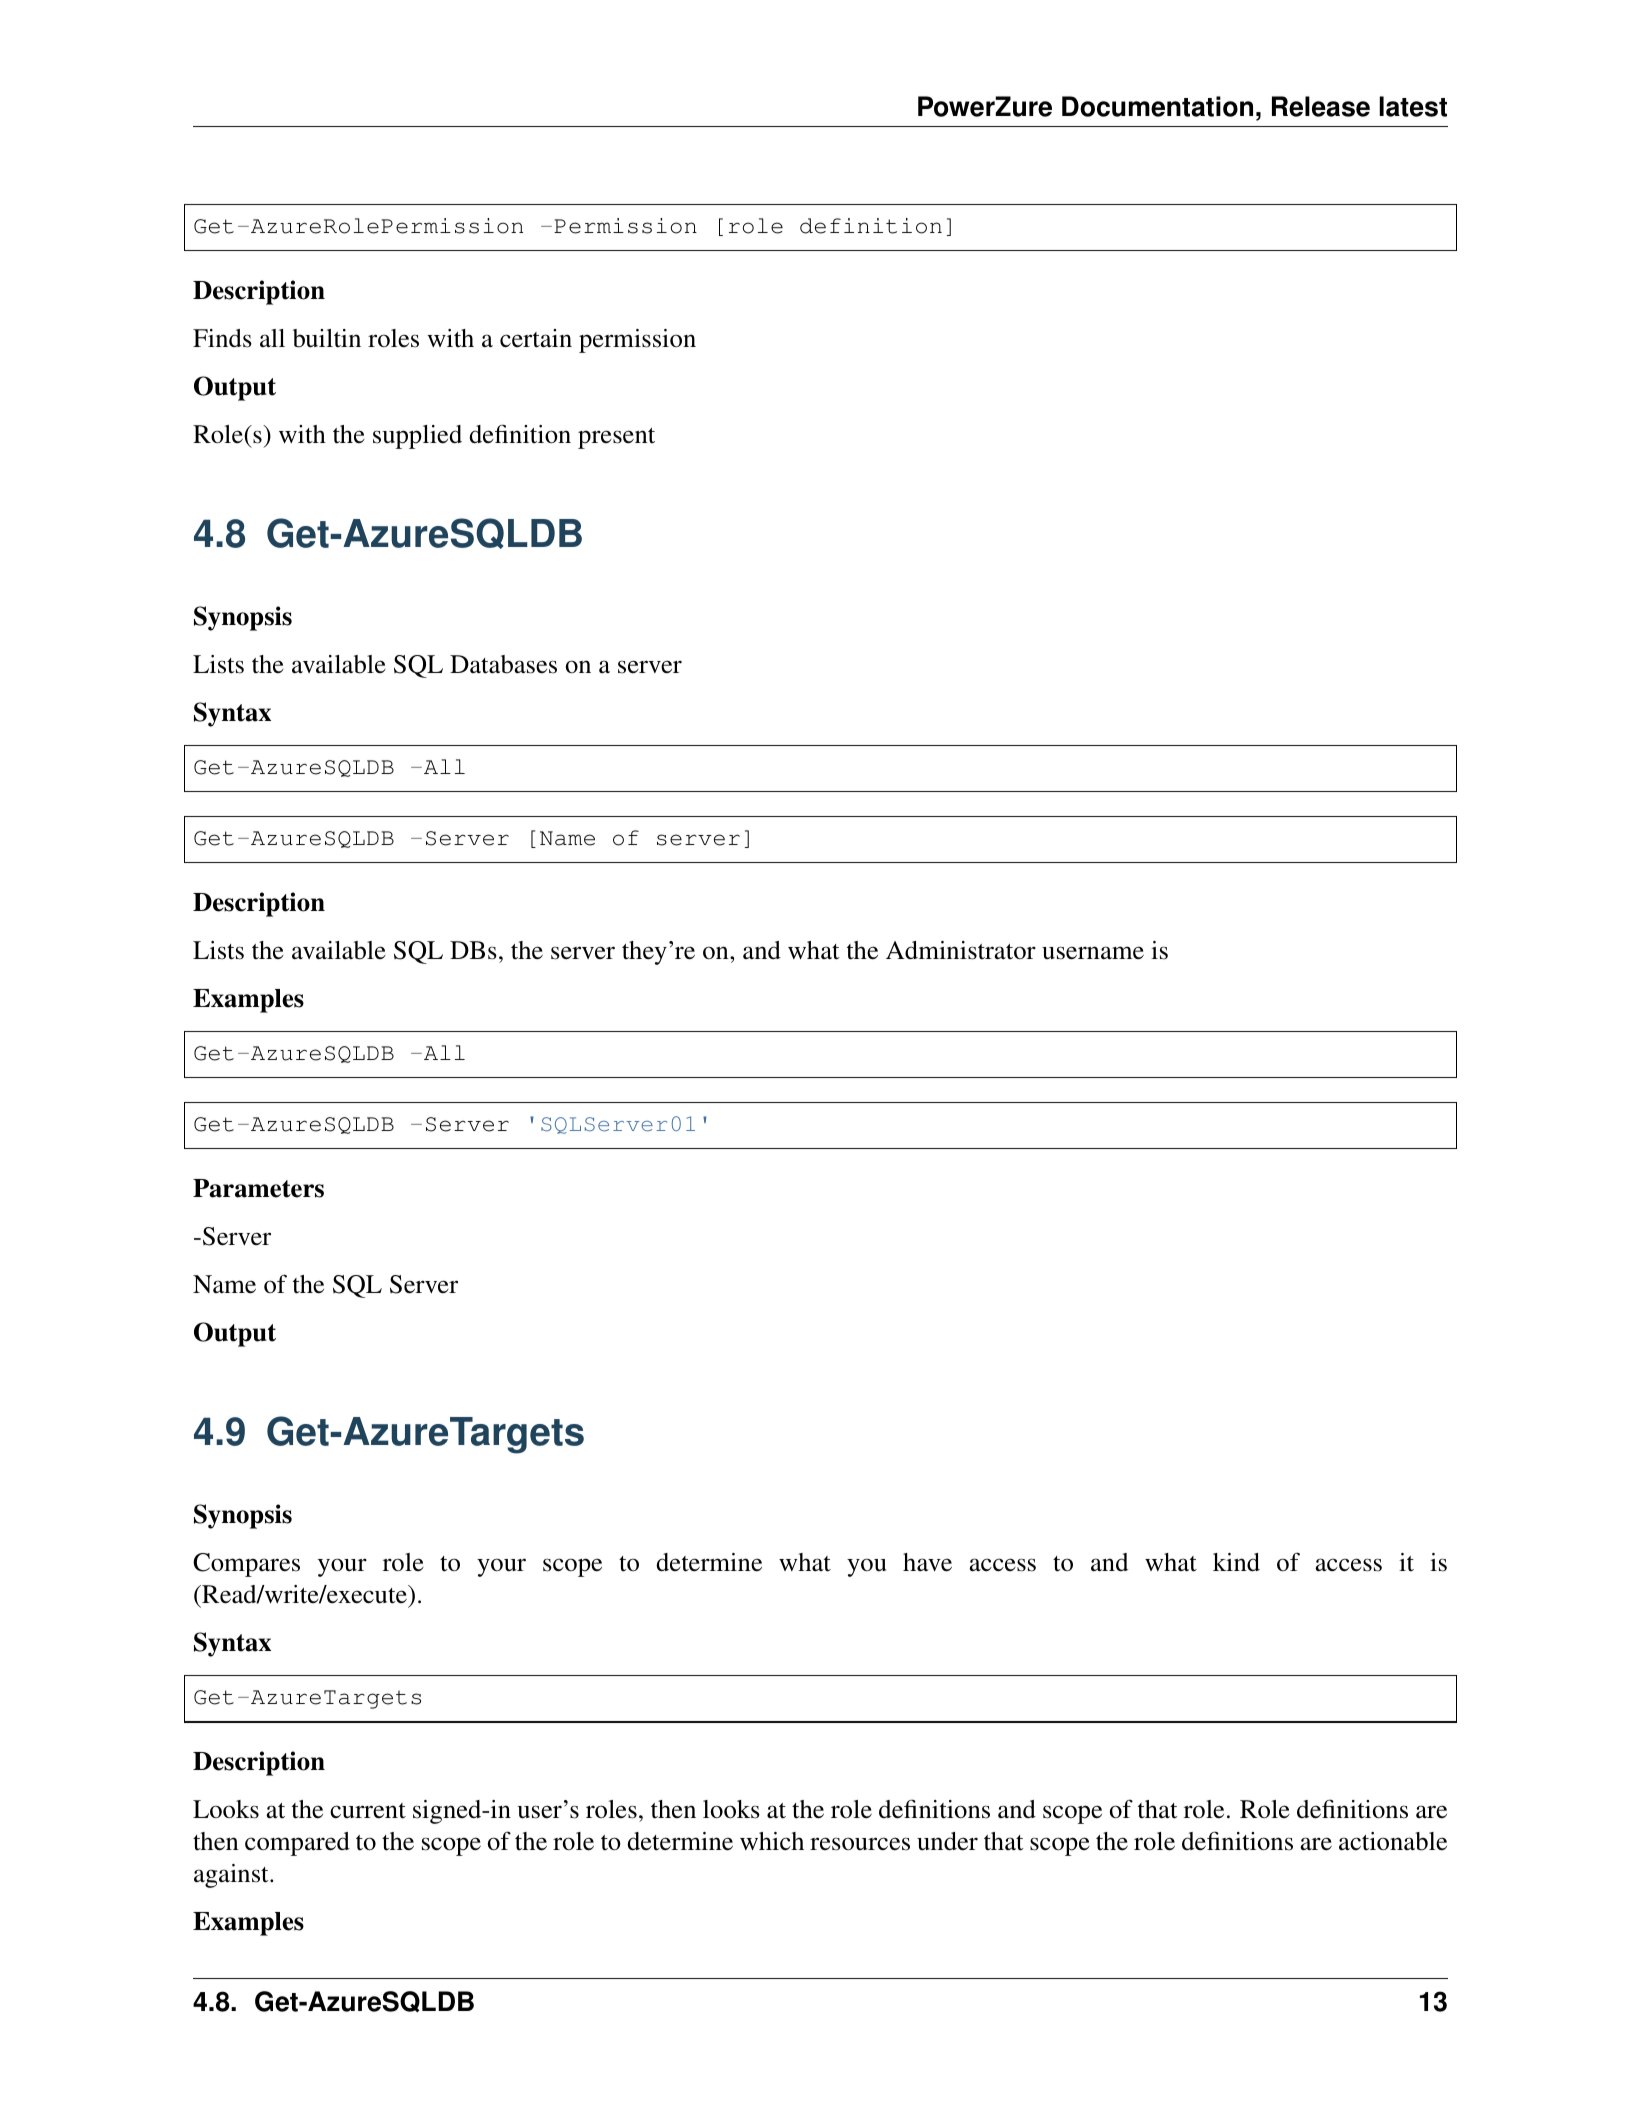  I want to click on builtin, so click(327, 338).
